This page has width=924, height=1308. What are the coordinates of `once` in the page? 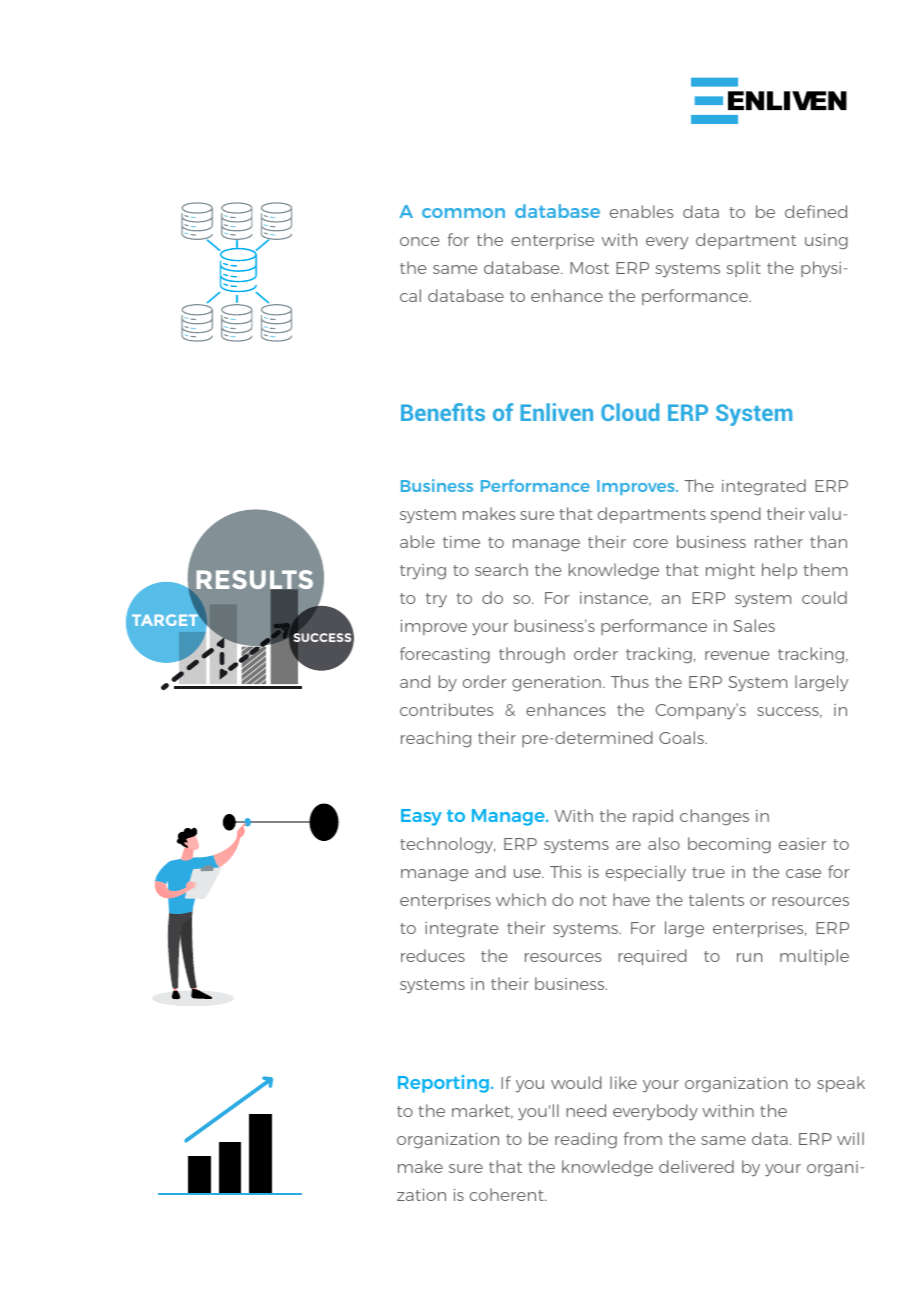 It's located at (420, 241).
